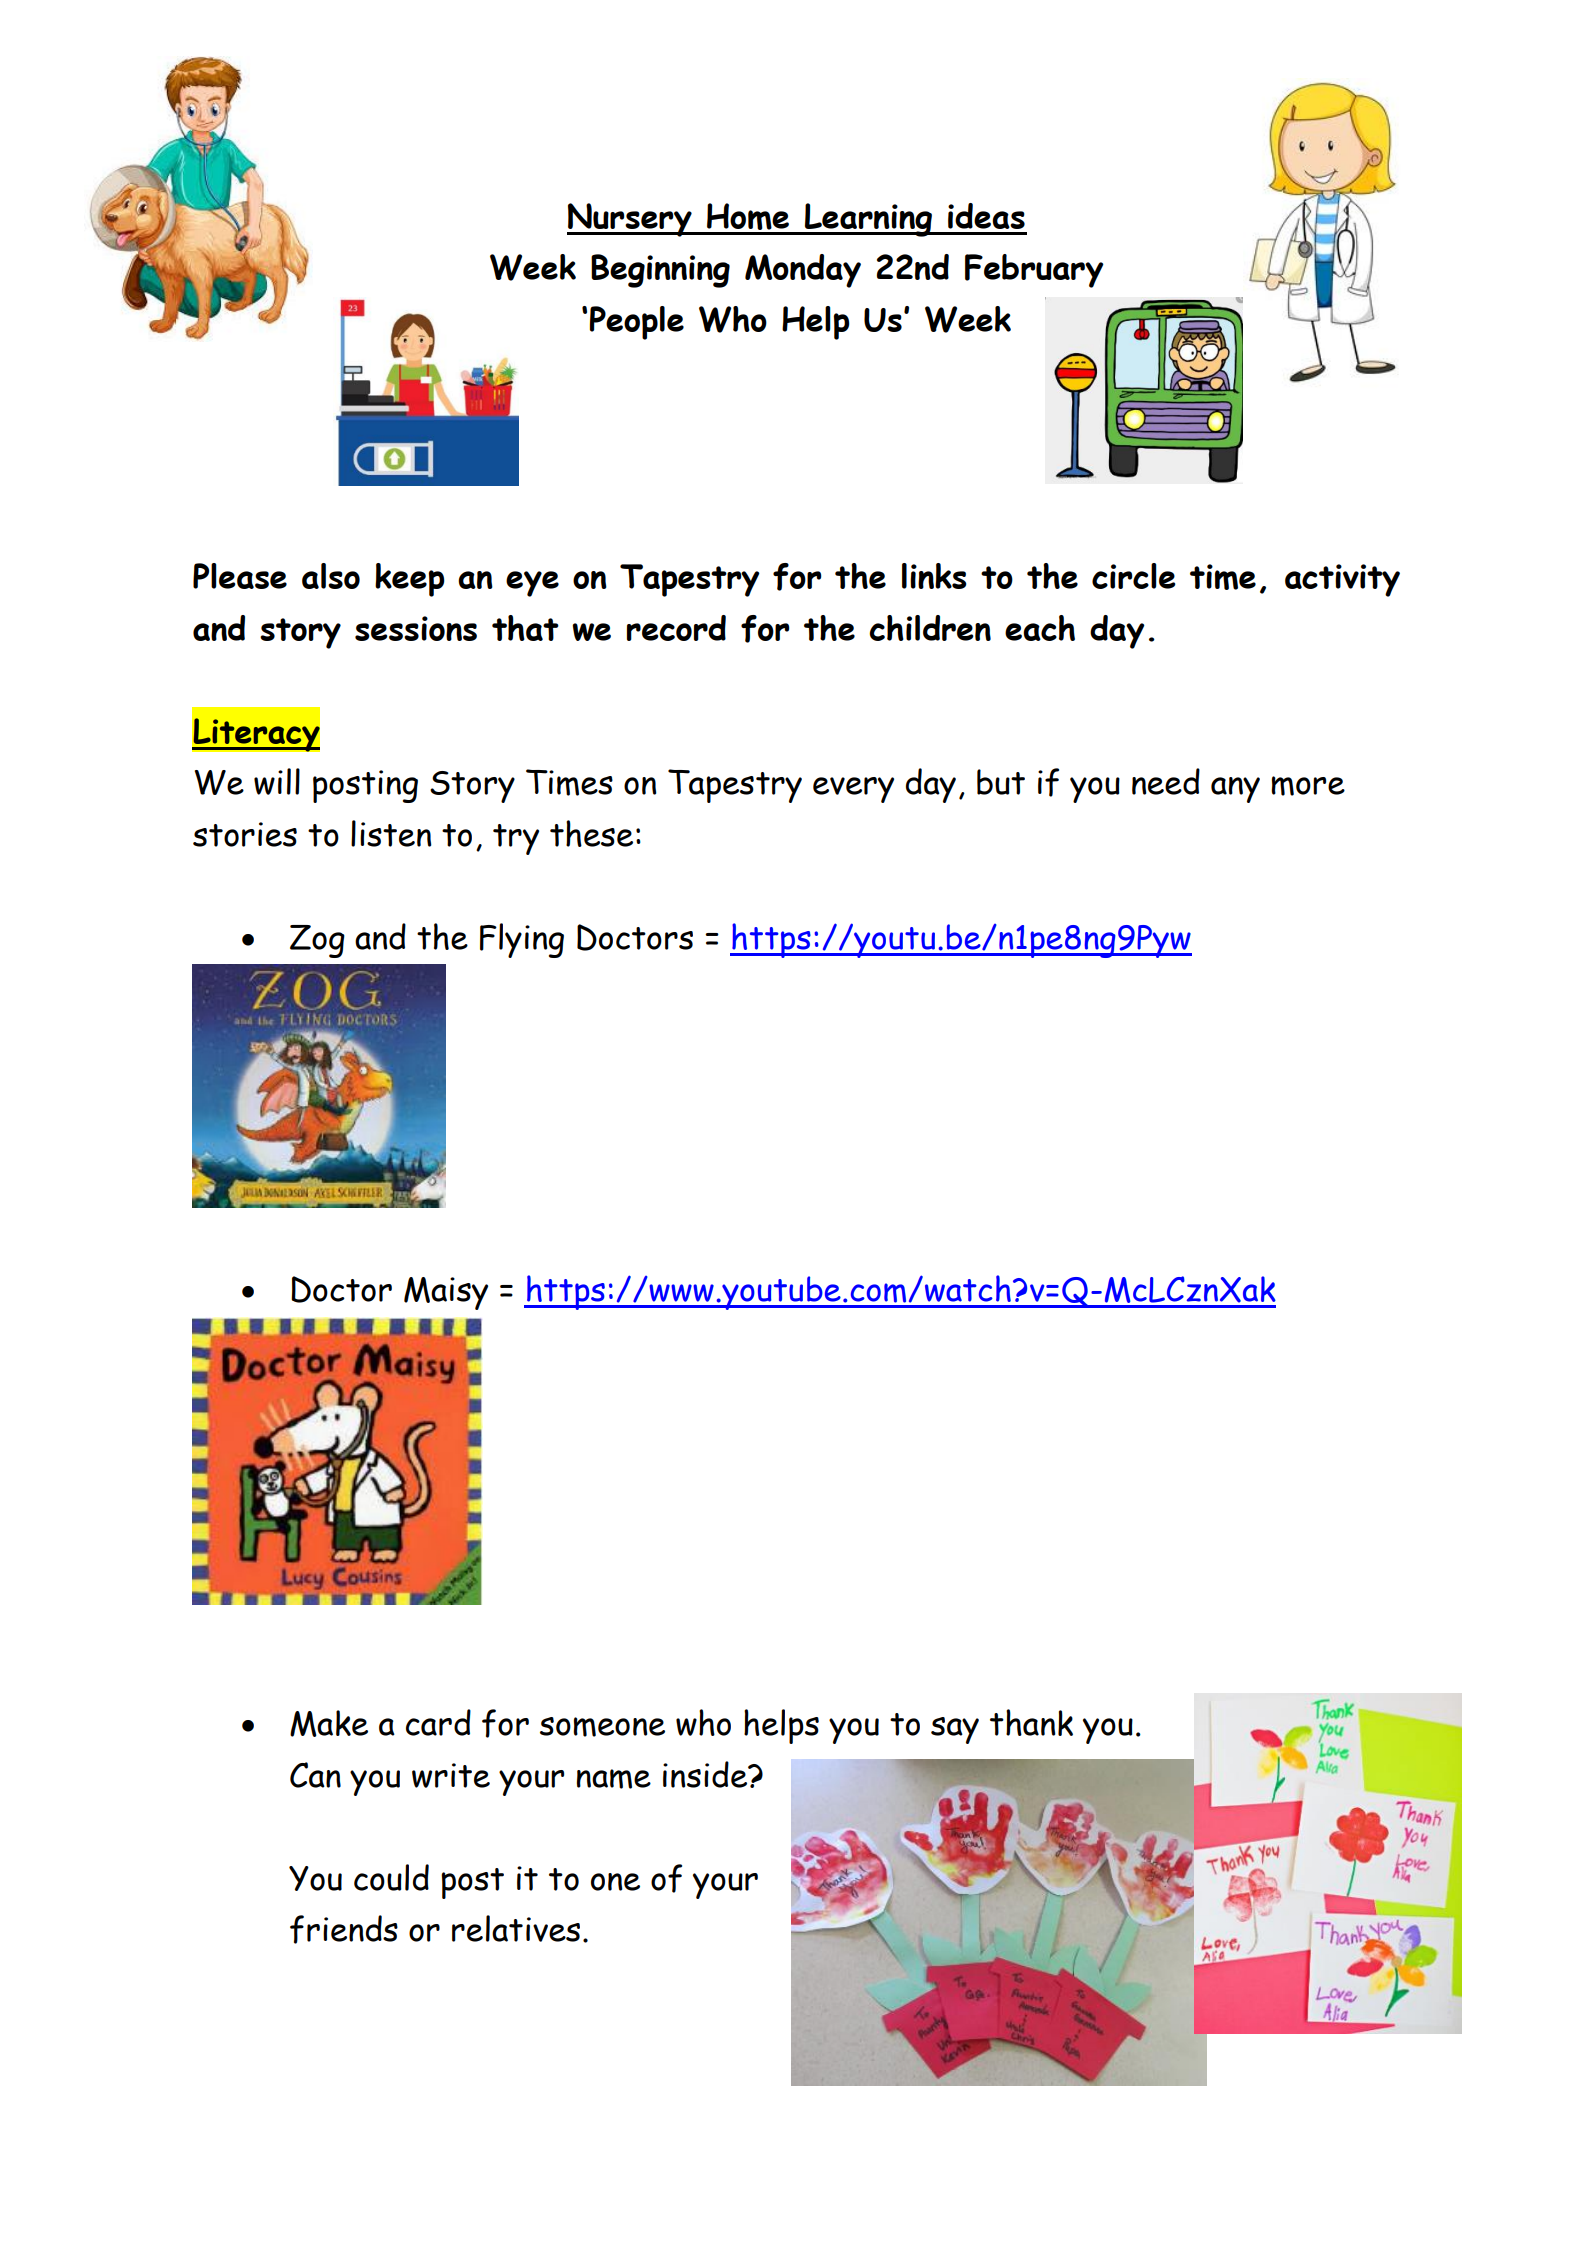  I want to click on inside, so click(706, 1774).
